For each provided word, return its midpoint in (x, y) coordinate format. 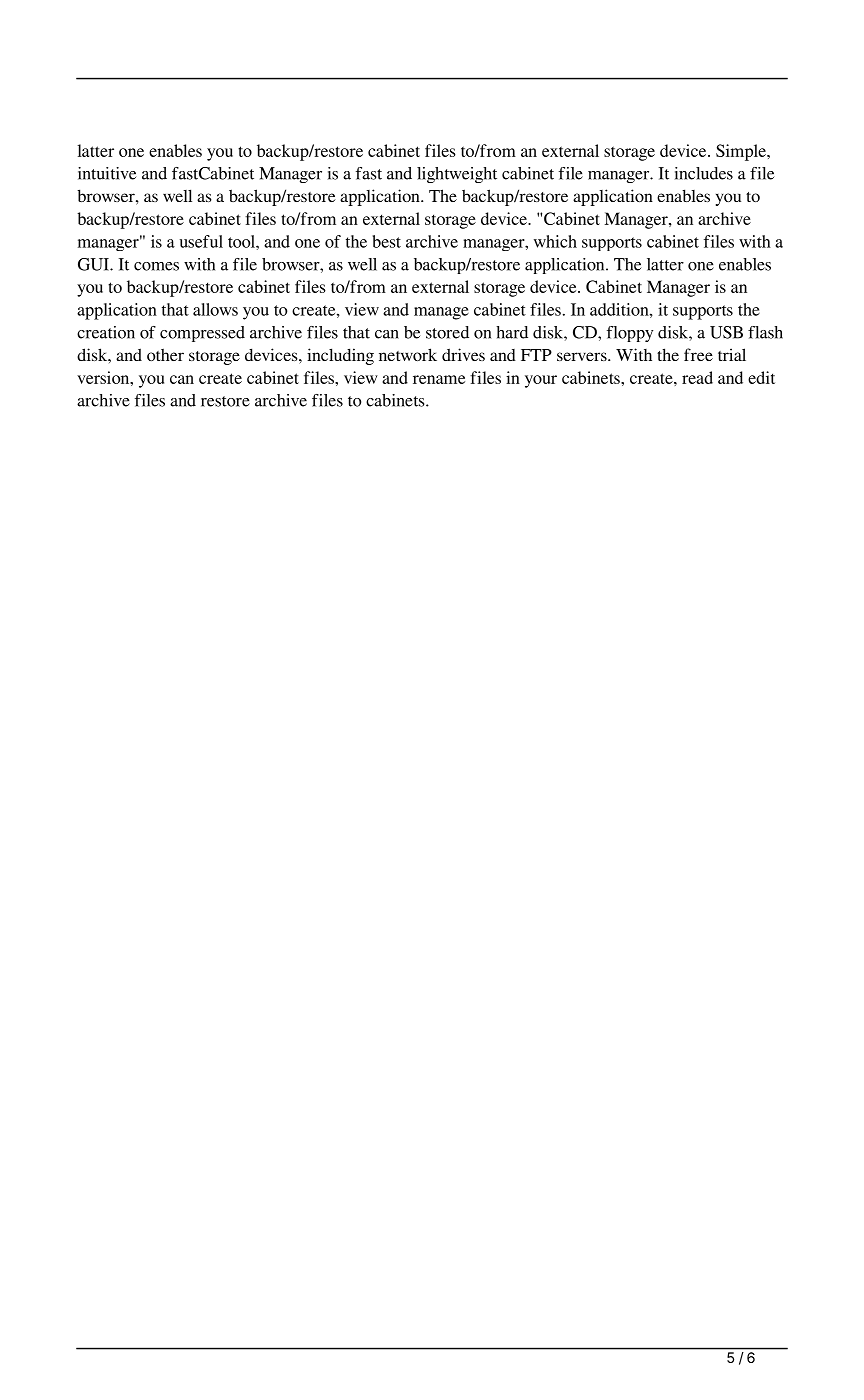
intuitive (107, 173)
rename (439, 379)
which (555, 241)
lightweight (457, 175)
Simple (742, 152)
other (165, 354)
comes (156, 266)
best (387, 241)
